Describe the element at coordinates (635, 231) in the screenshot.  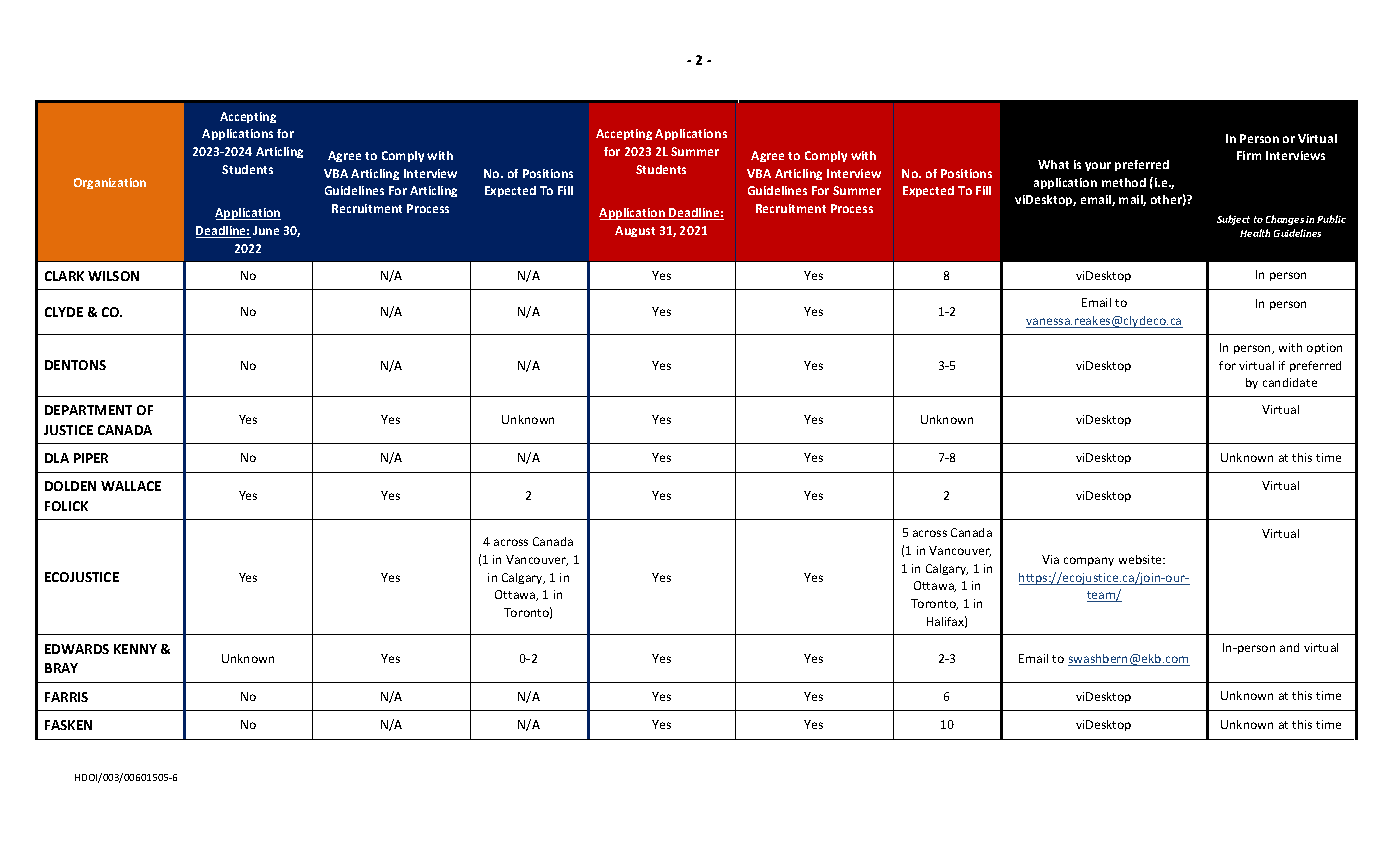
I see `August` at that location.
